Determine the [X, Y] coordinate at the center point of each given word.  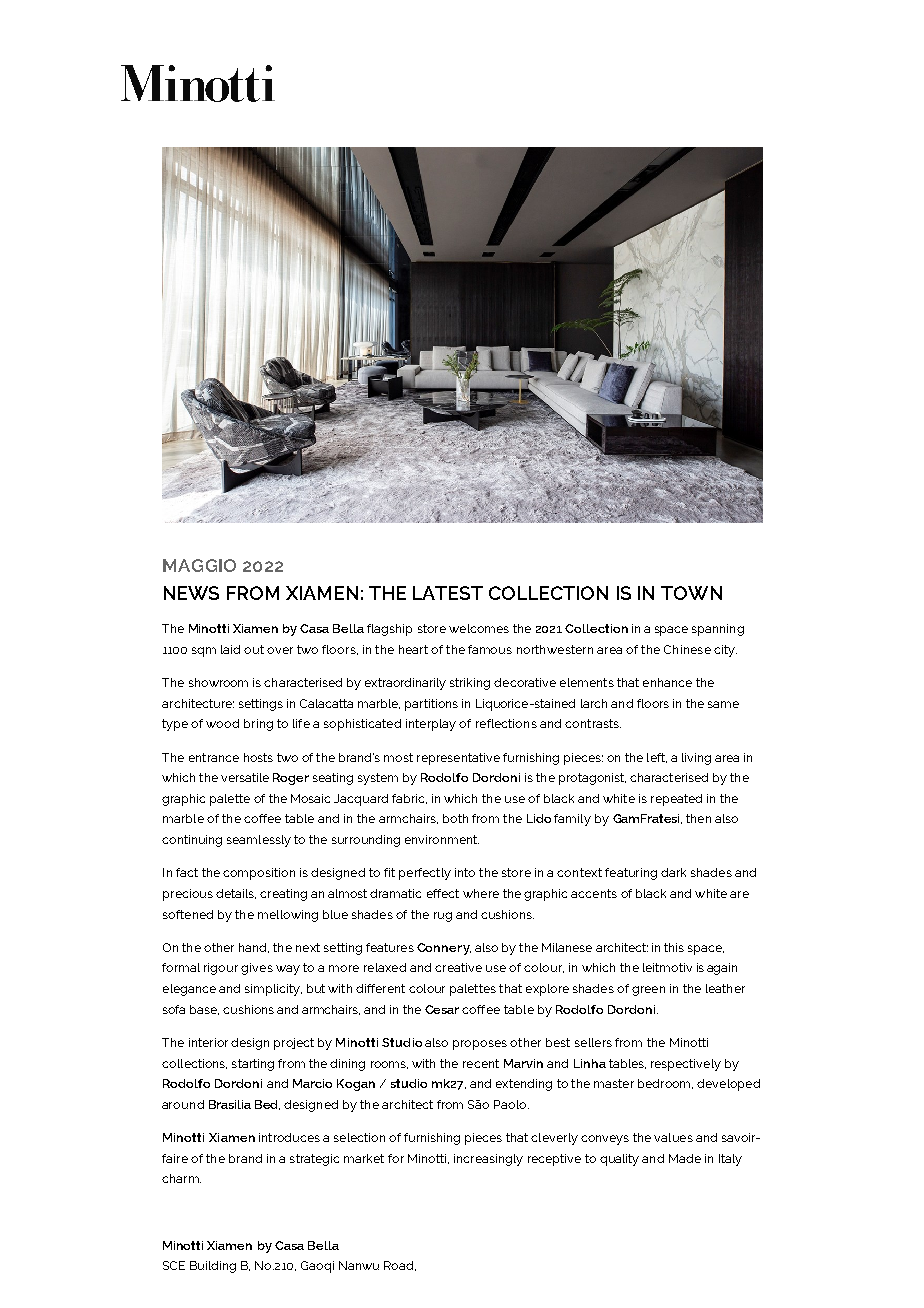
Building [213, 1267]
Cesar [442, 1009]
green [648, 991]
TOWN [691, 593]
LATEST [448, 593]
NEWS [191, 593]
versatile [245, 777]
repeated [676, 800]
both [455, 818]
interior [208, 1042]
